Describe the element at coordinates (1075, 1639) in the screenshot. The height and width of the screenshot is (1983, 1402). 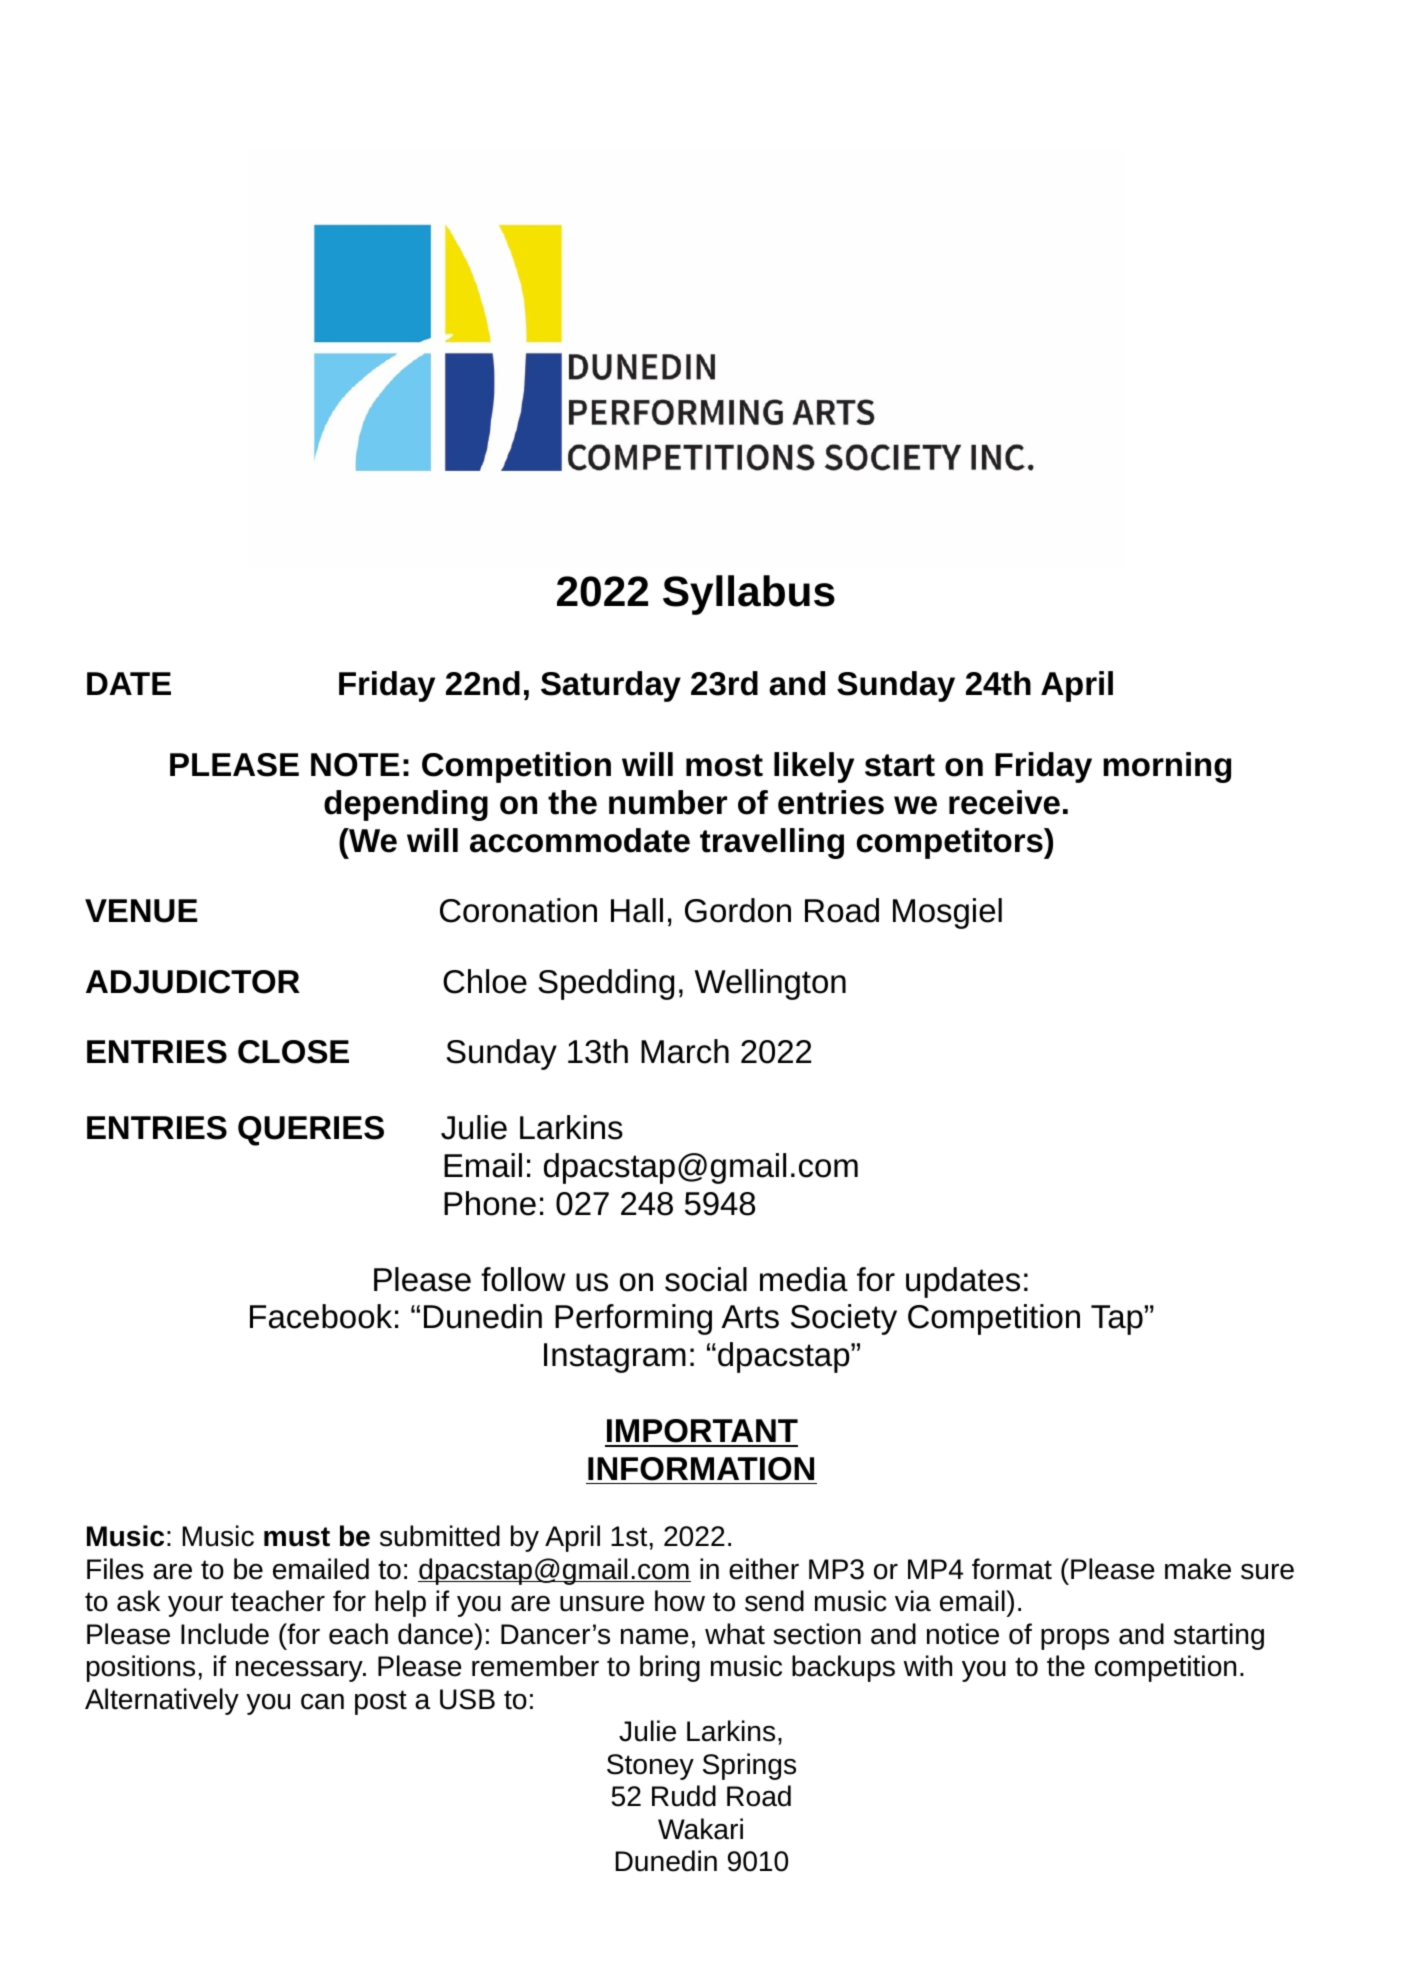
I see `props` at that location.
